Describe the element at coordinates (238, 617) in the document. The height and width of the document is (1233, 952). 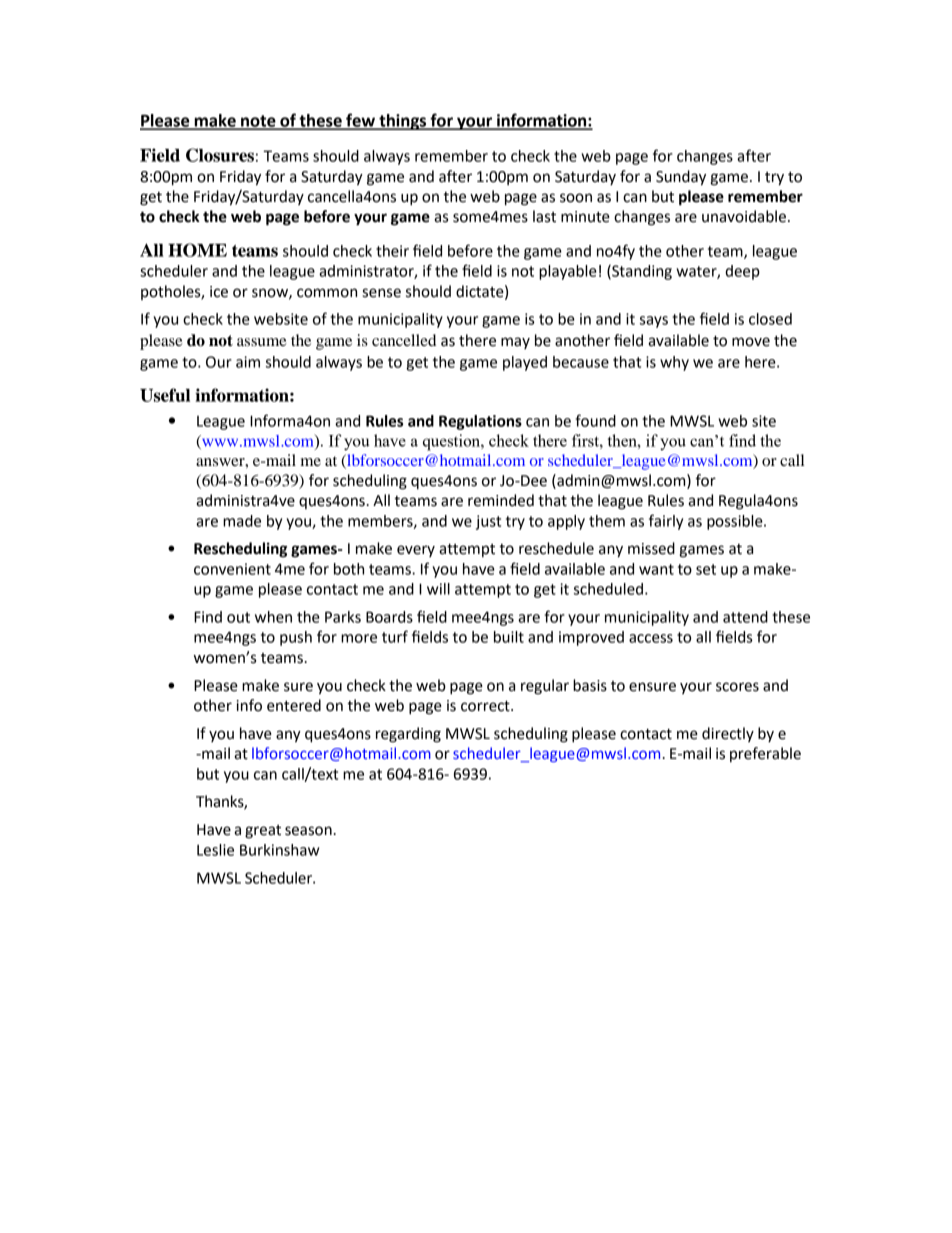
I see `out` at that location.
